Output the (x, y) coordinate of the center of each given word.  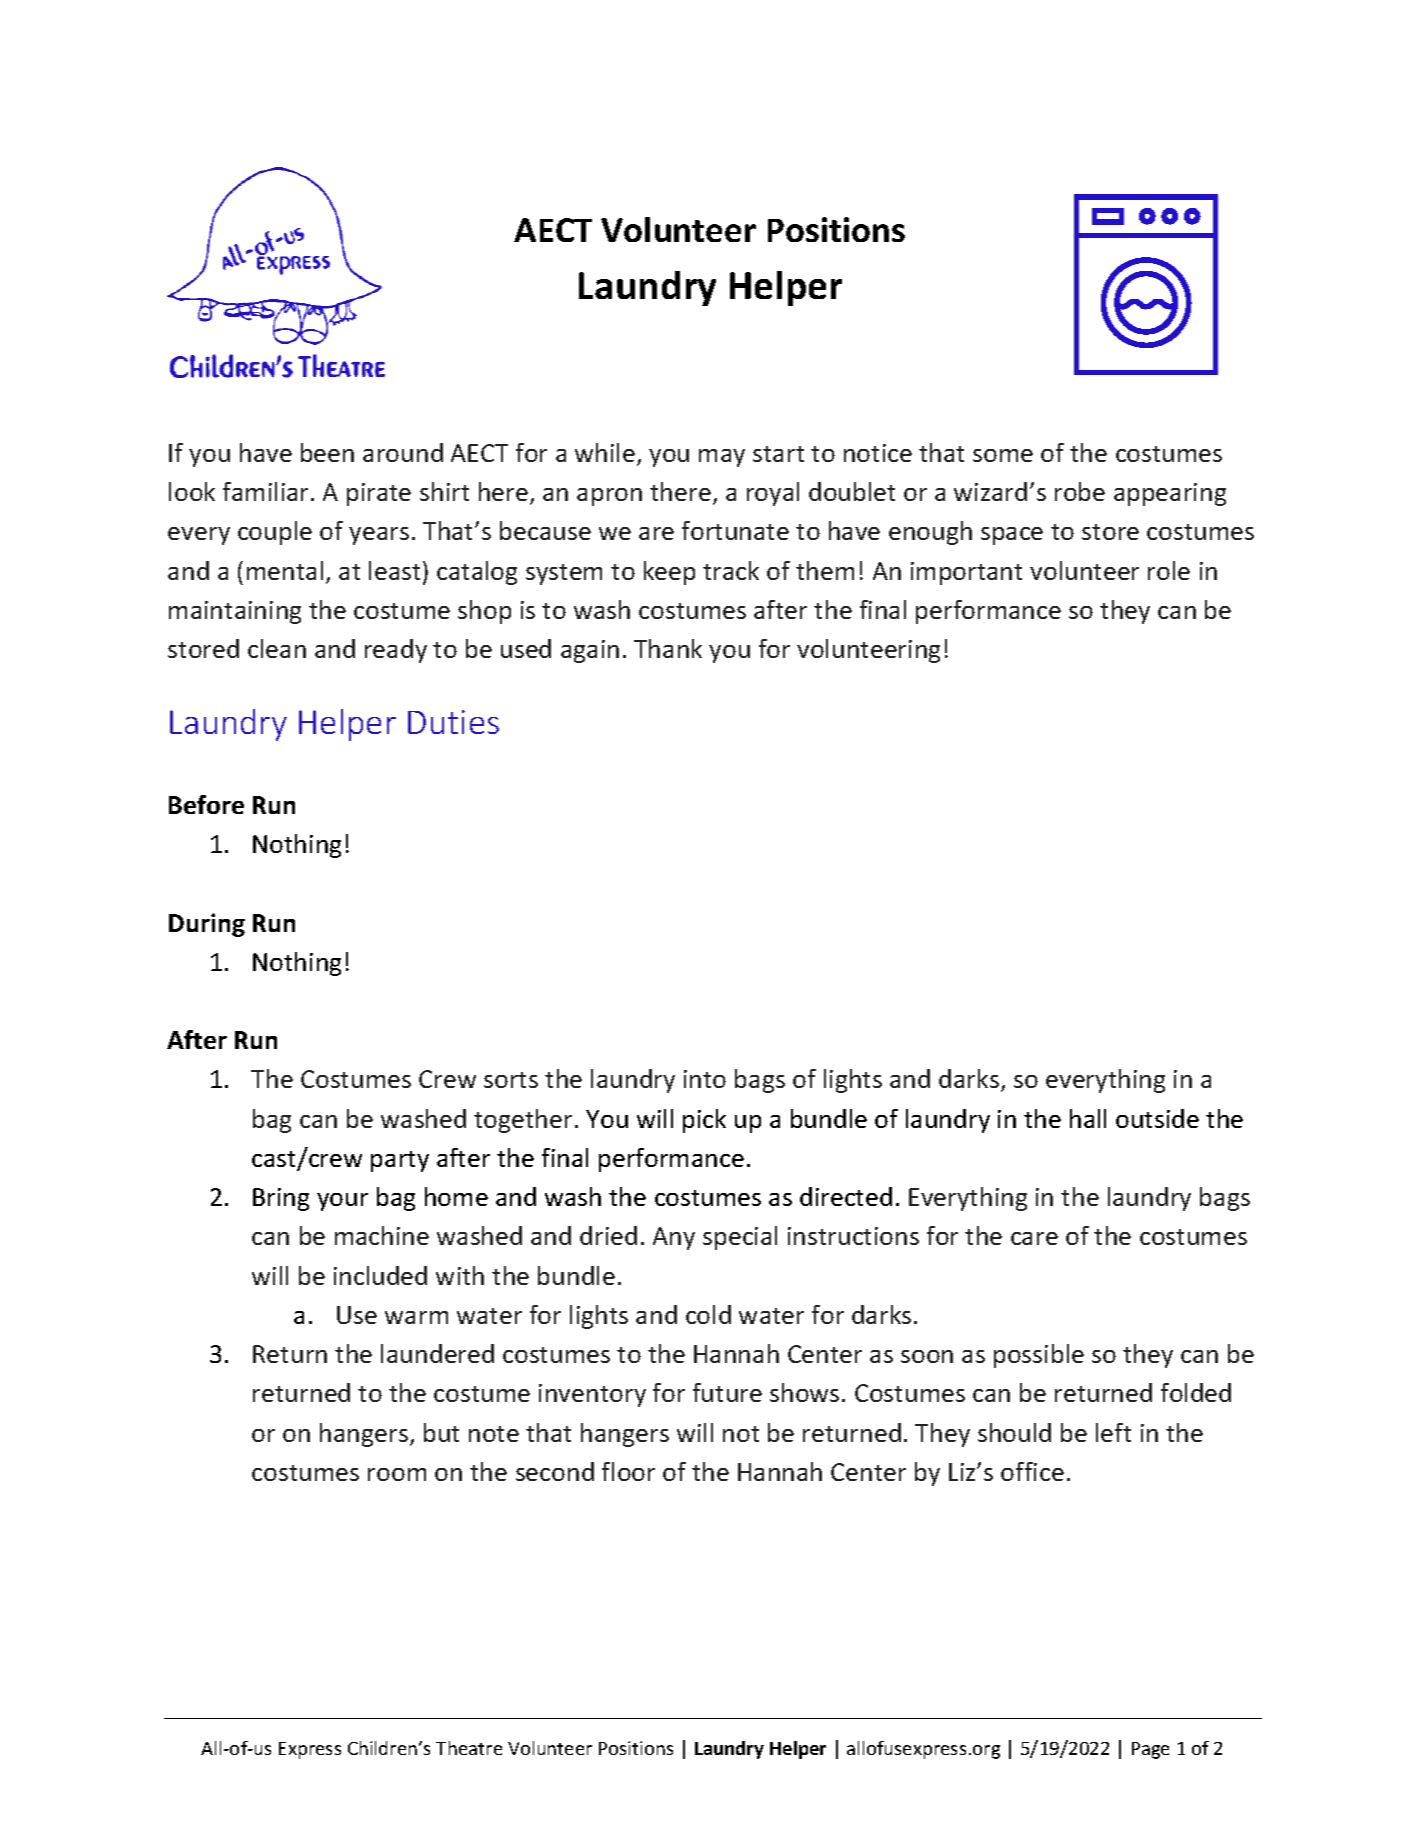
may (722, 458)
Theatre (469, 1748)
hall (1088, 1118)
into (705, 1079)
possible (1039, 1356)
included (380, 1275)
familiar (265, 491)
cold (708, 1314)
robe (1080, 491)
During (207, 925)
